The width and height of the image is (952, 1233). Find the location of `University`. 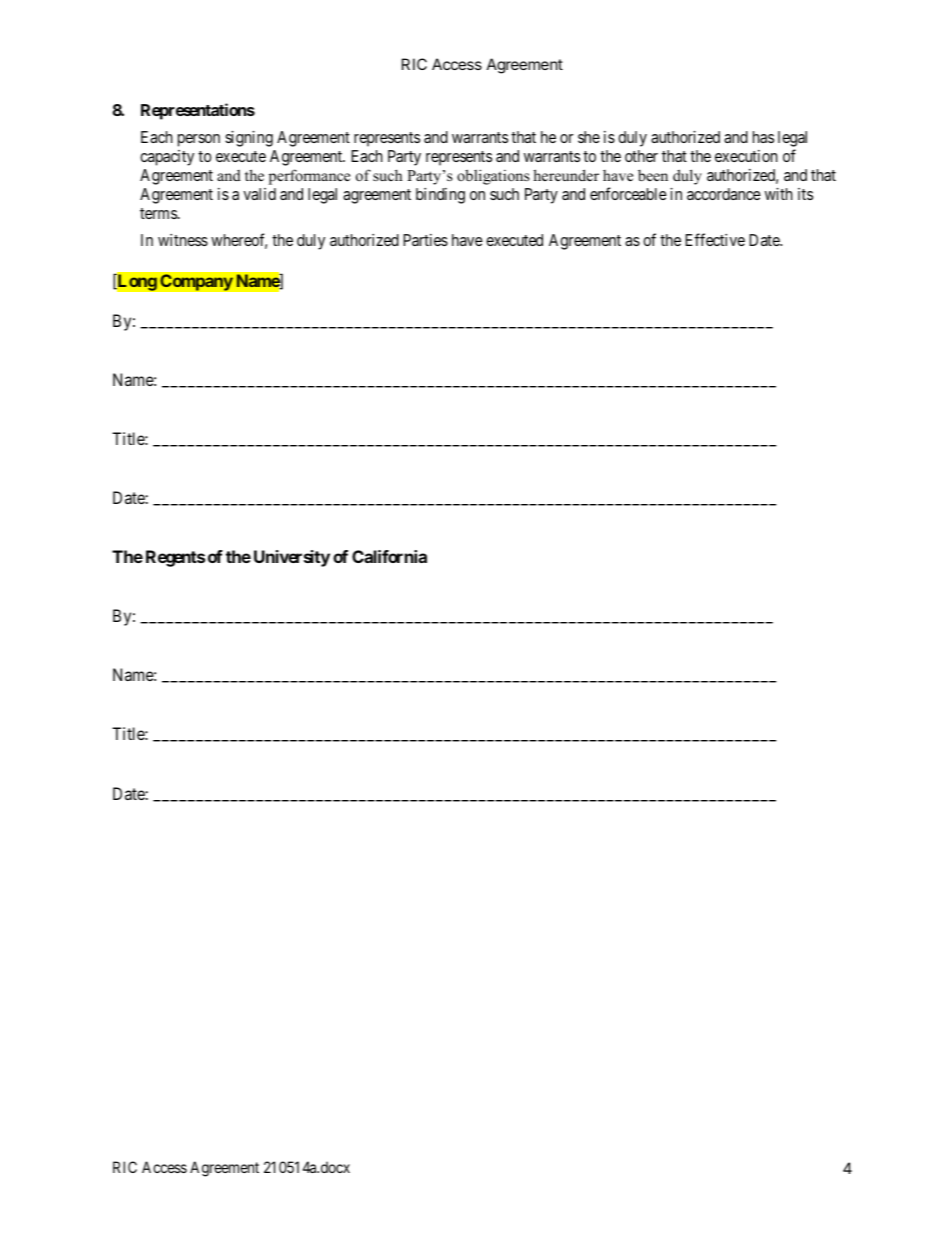

University is located at coordinates (292, 558).
